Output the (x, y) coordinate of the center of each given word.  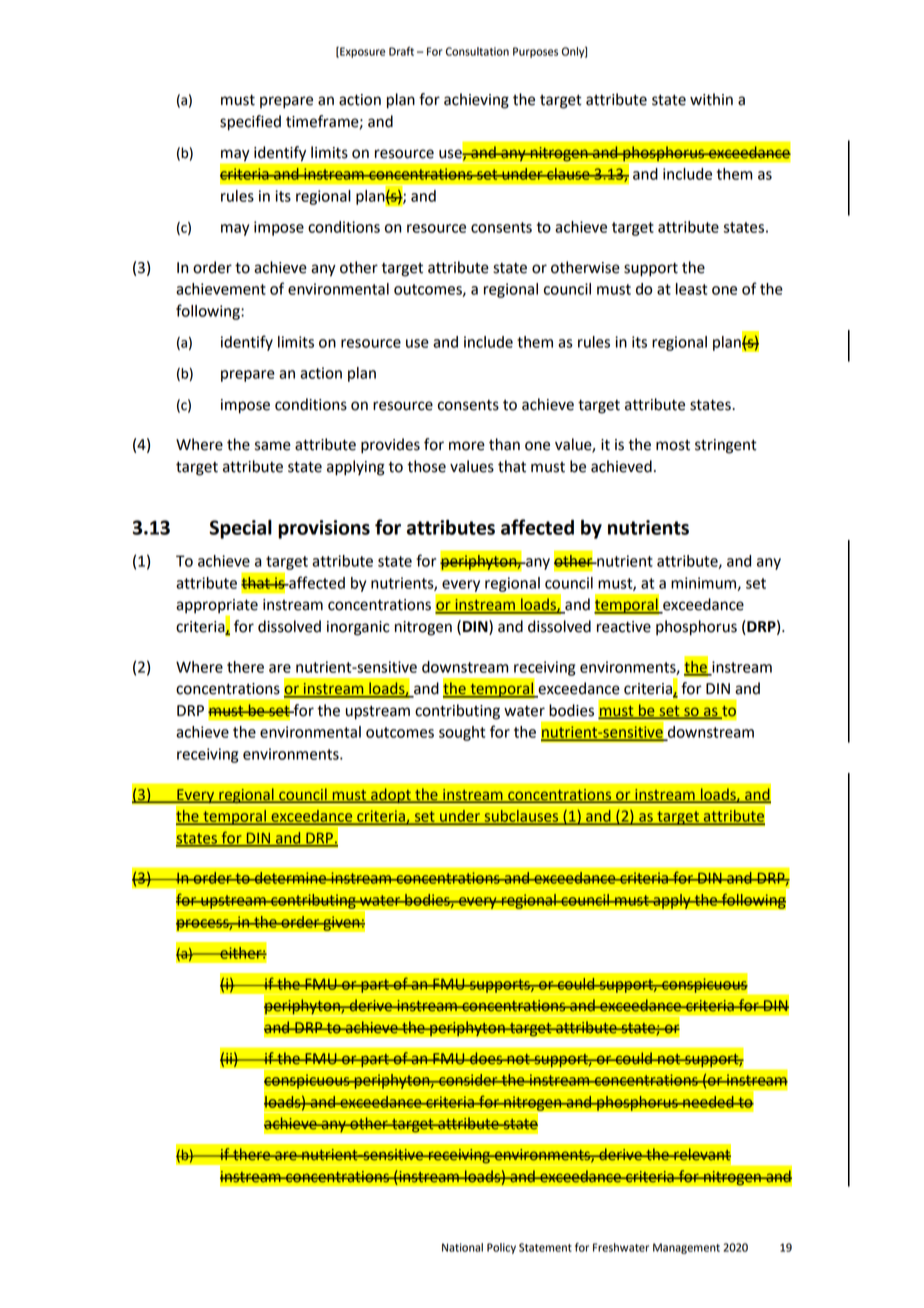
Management (686, 1248)
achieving (476, 101)
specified (250, 123)
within (711, 99)
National (462, 1247)
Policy (501, 1248)
